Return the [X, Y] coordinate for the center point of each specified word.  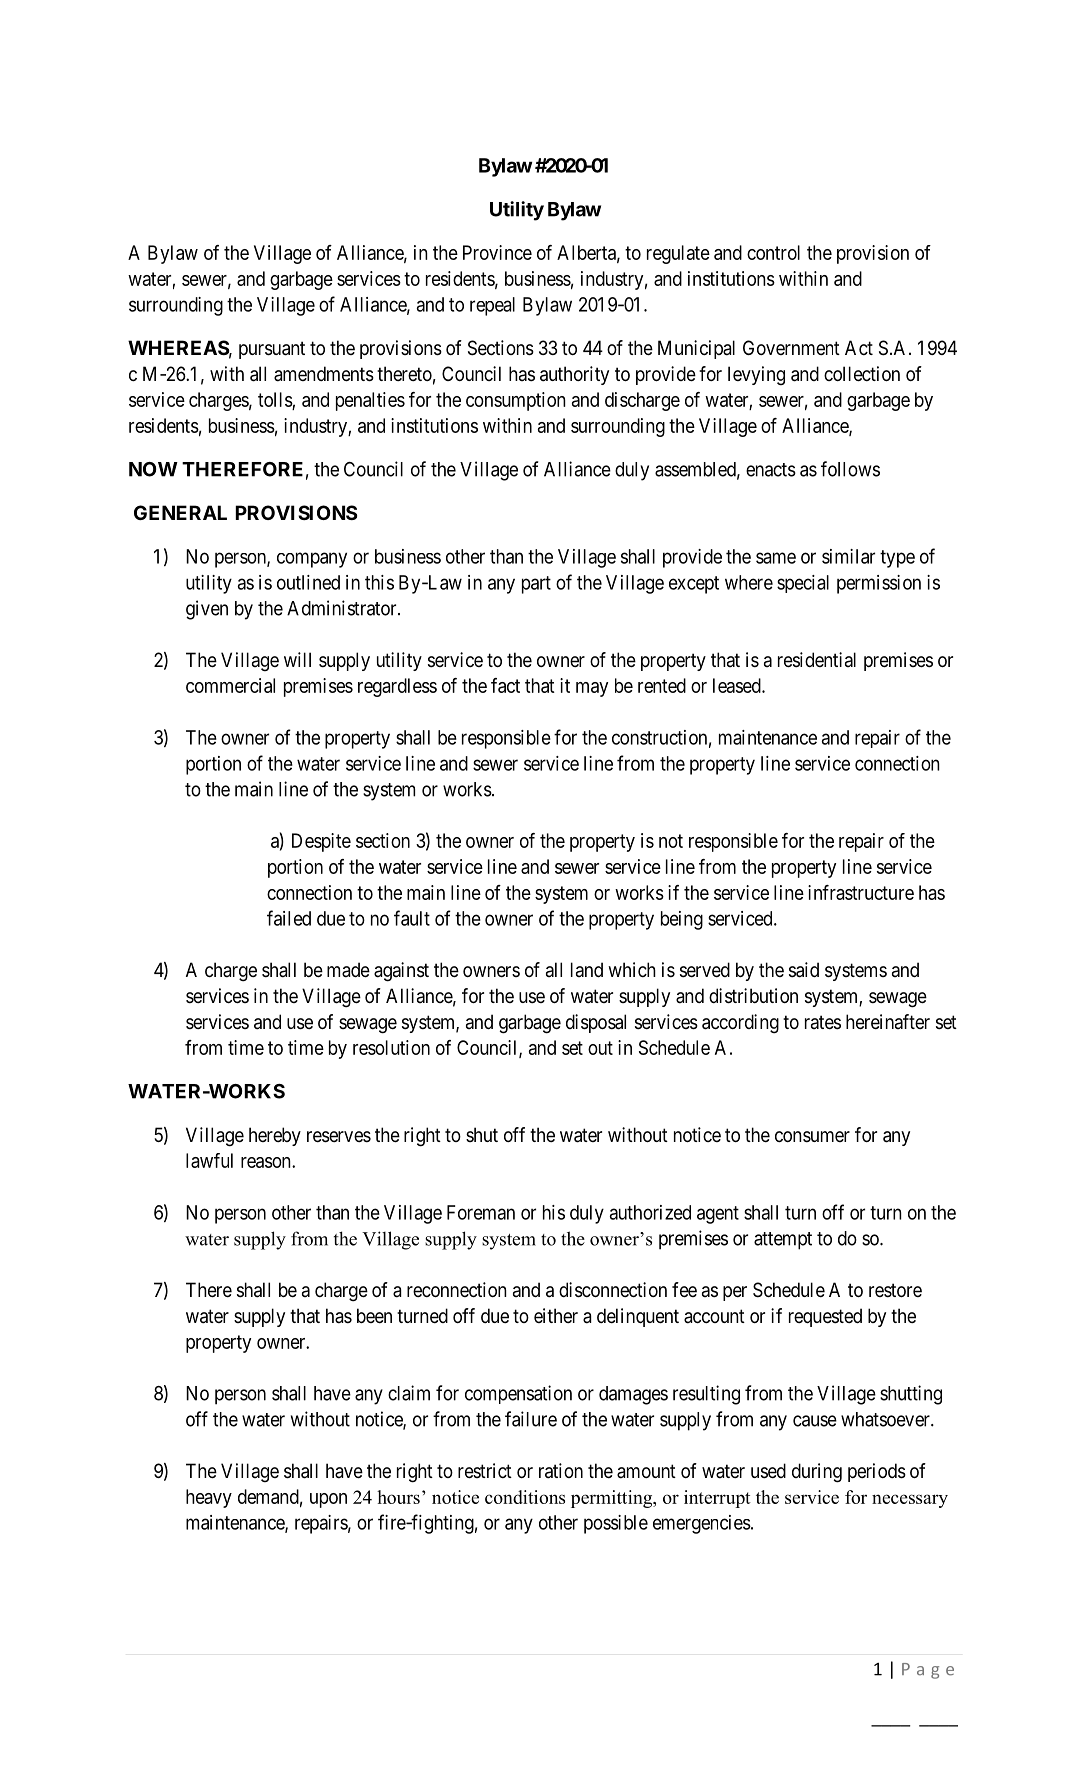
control [773, 252]
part [536, 585]
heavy [209, 1498]
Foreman [481, 1212]
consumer [812, 1136]
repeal [492, 306]
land [587, 969]
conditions [525, 1497]
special [803, 584]
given [207, 610]
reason [267, 1162]
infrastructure [861, 892]
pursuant [272, 350]
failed [289, 918]
